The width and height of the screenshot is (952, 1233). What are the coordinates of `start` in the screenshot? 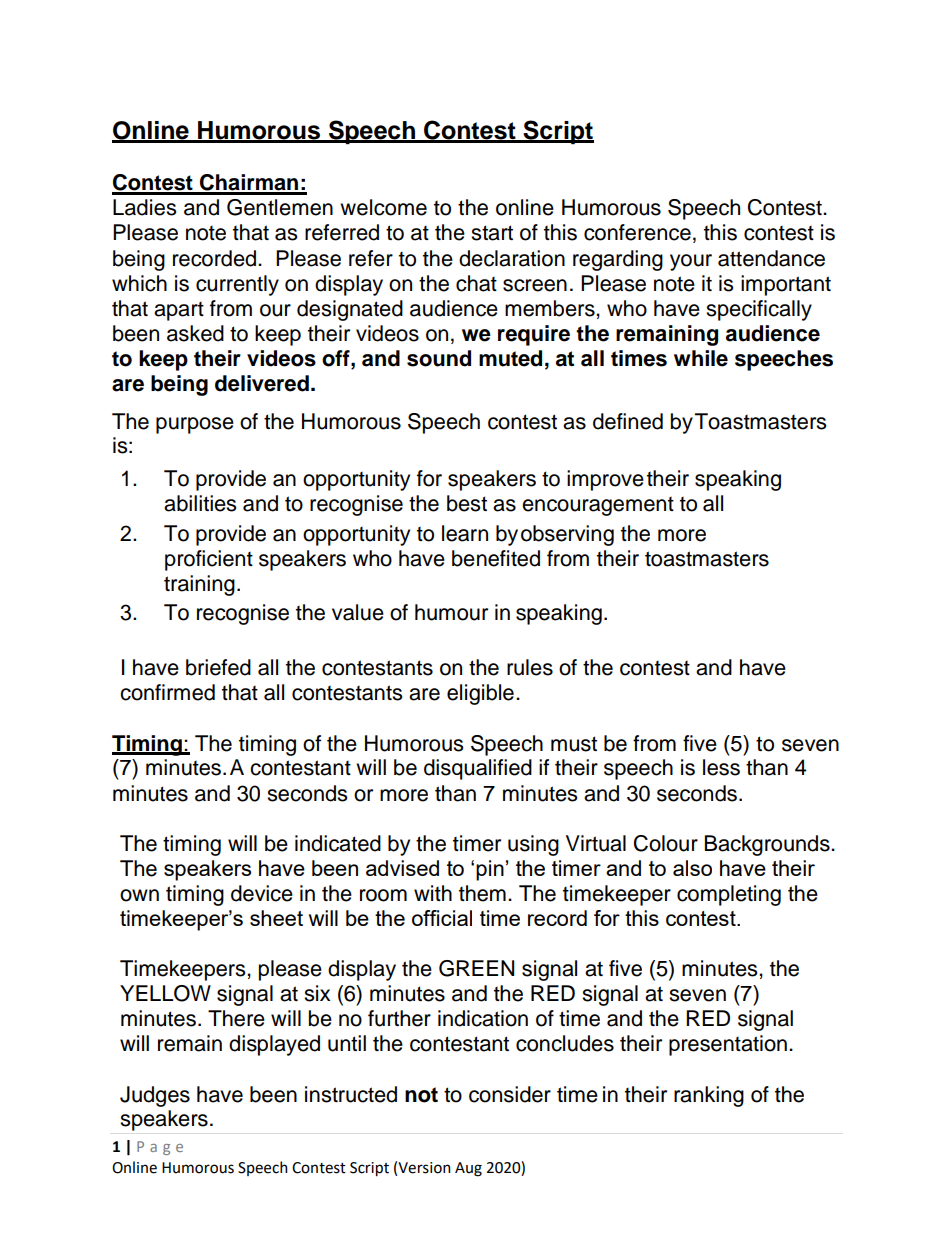 It's located at (492, 233).
